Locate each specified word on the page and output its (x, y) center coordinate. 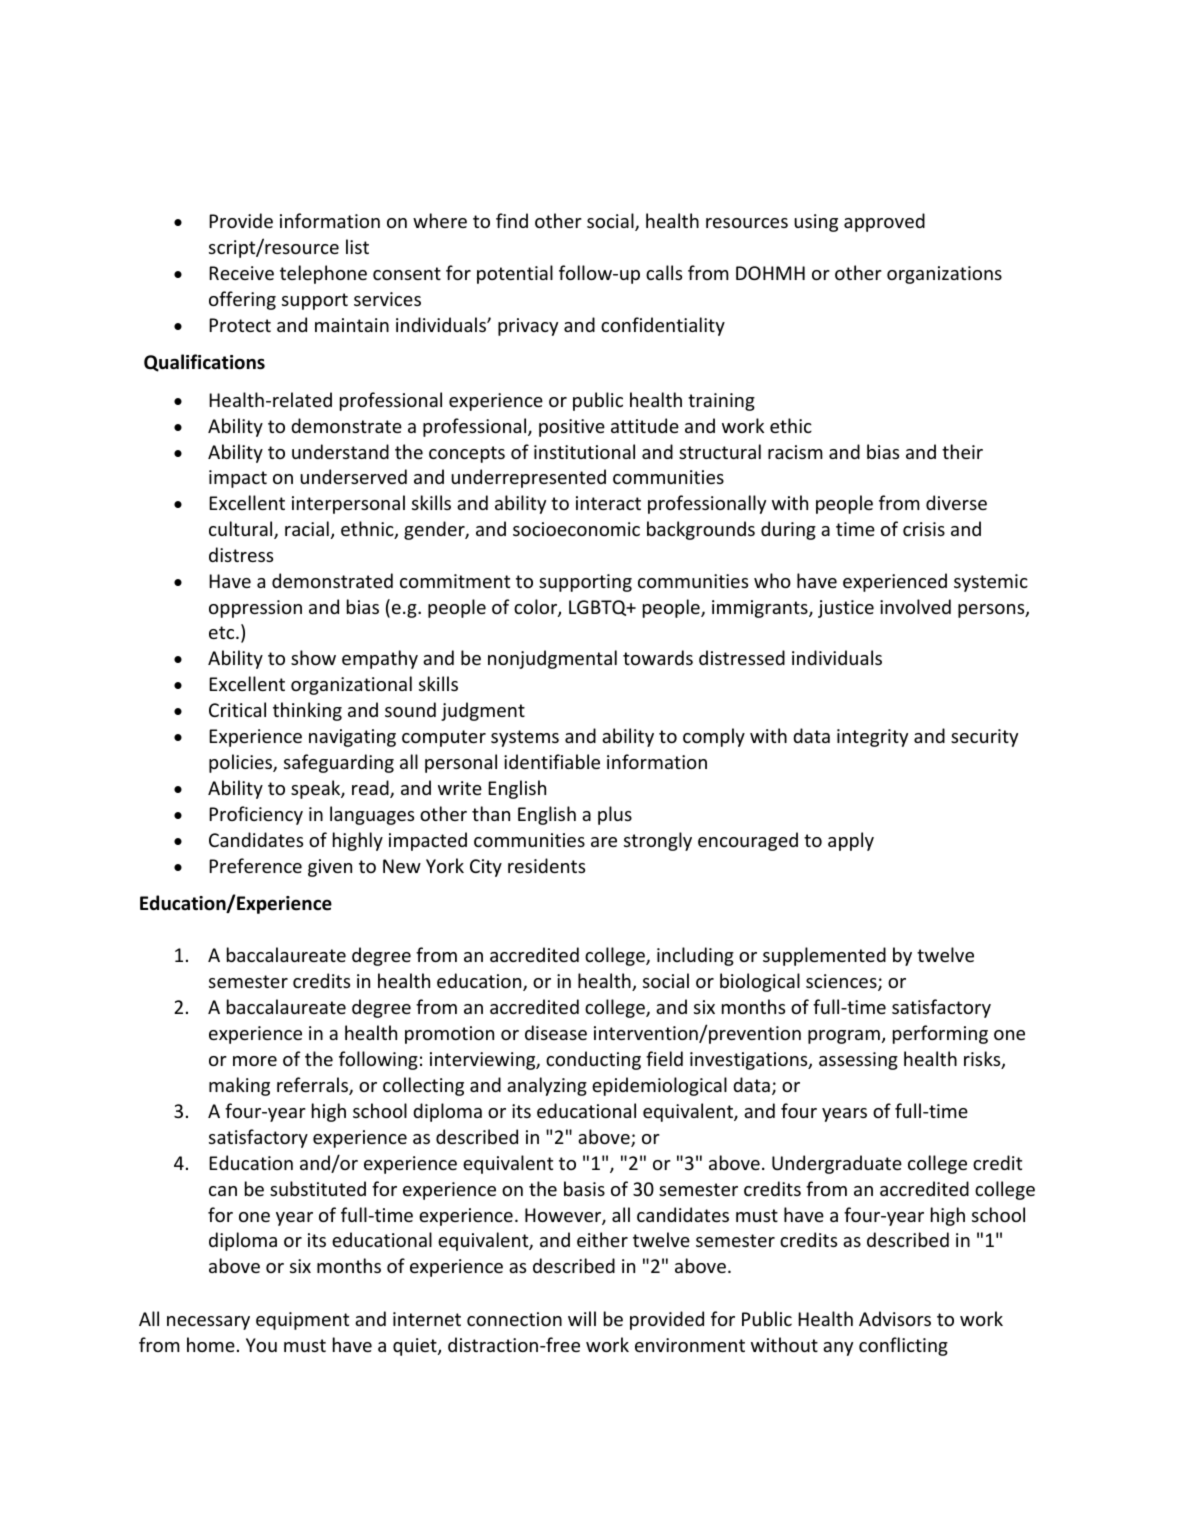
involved (915, 606)
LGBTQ (599, 608)
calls (664, 272)
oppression (255, 609)
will (582, 1318)
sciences (842, 982)
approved (884, 222)
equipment (302, 1321)
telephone (323, 274)
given (330, 868)
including (695, 956)
